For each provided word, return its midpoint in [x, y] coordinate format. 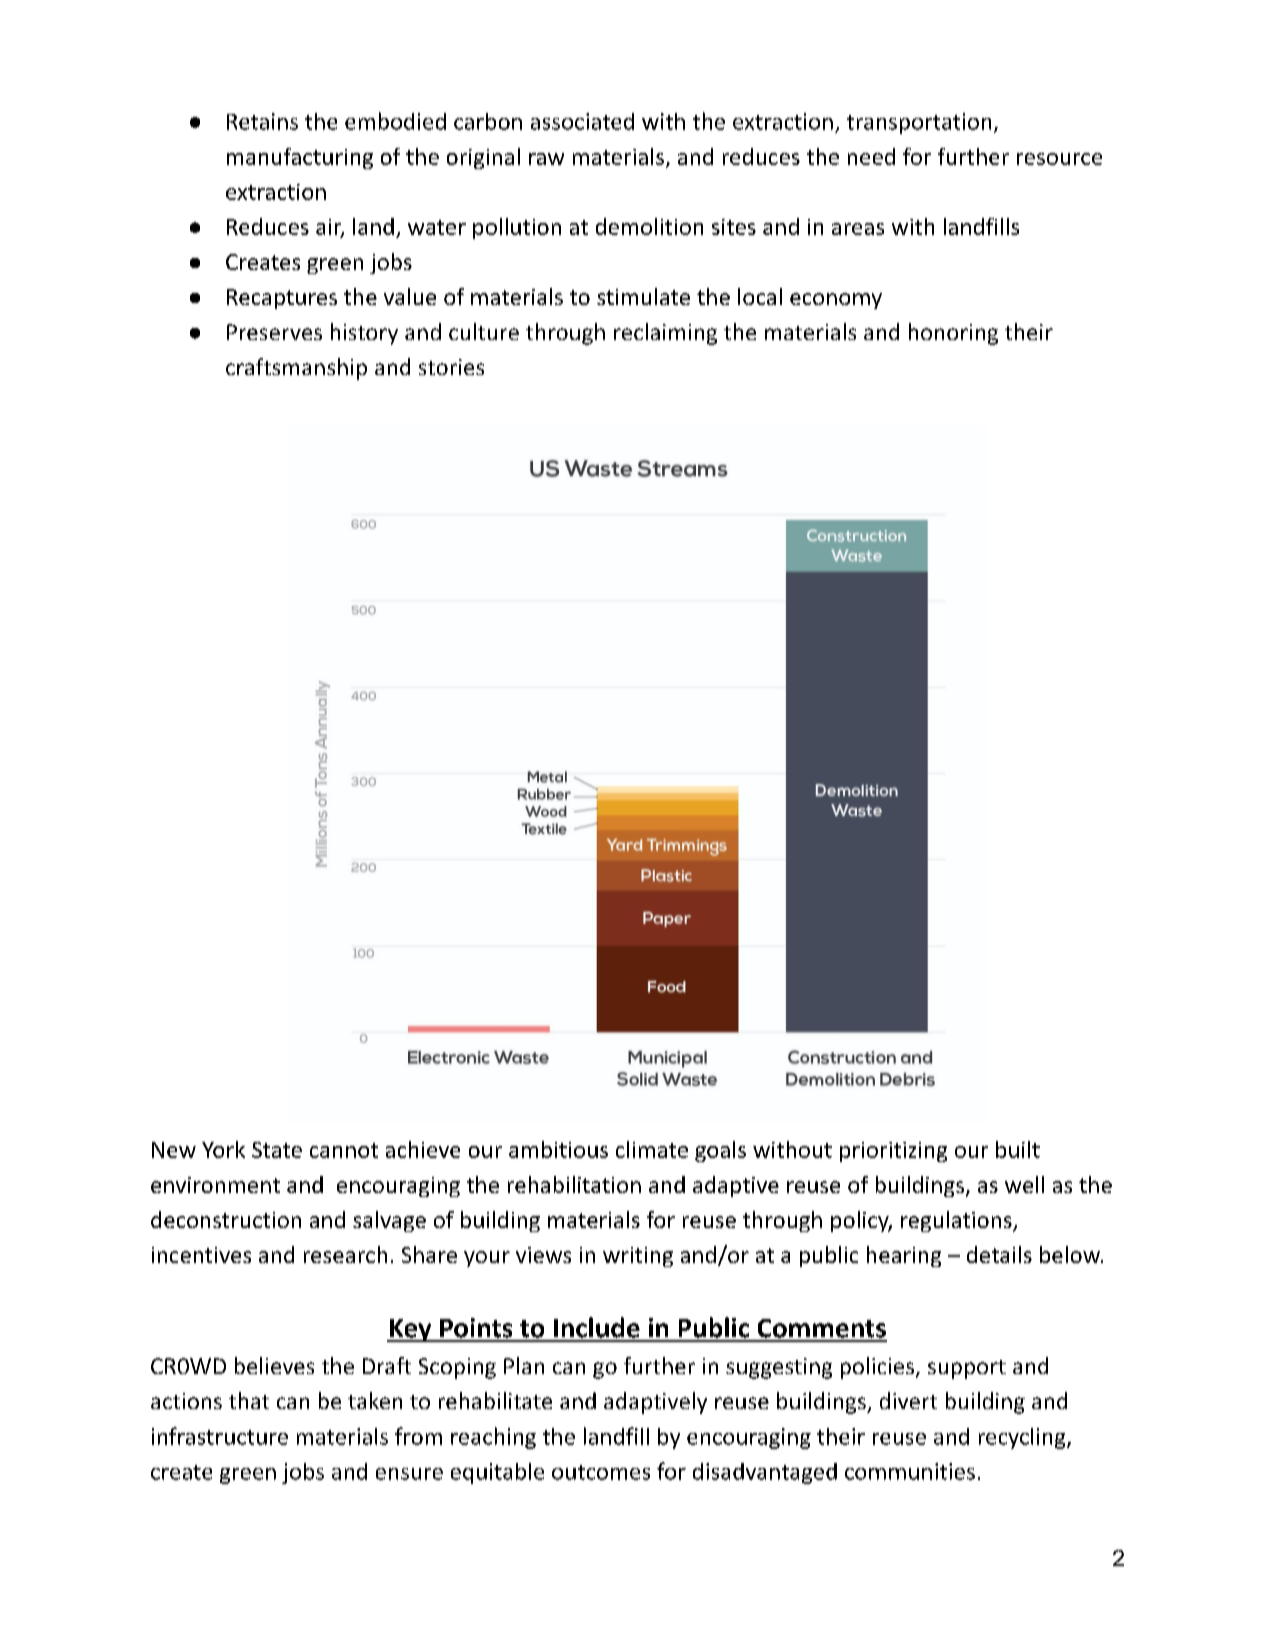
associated [582, 121]
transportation [919, 123]
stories [451, 367]
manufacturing [300, 158]
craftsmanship [296, 369]
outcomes [601, 1472]
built [1018, 1149]
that [249, 1400]
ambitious [558, 1149]
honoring [953, 334]
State [277, 1150]
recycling [1022, 1438]
